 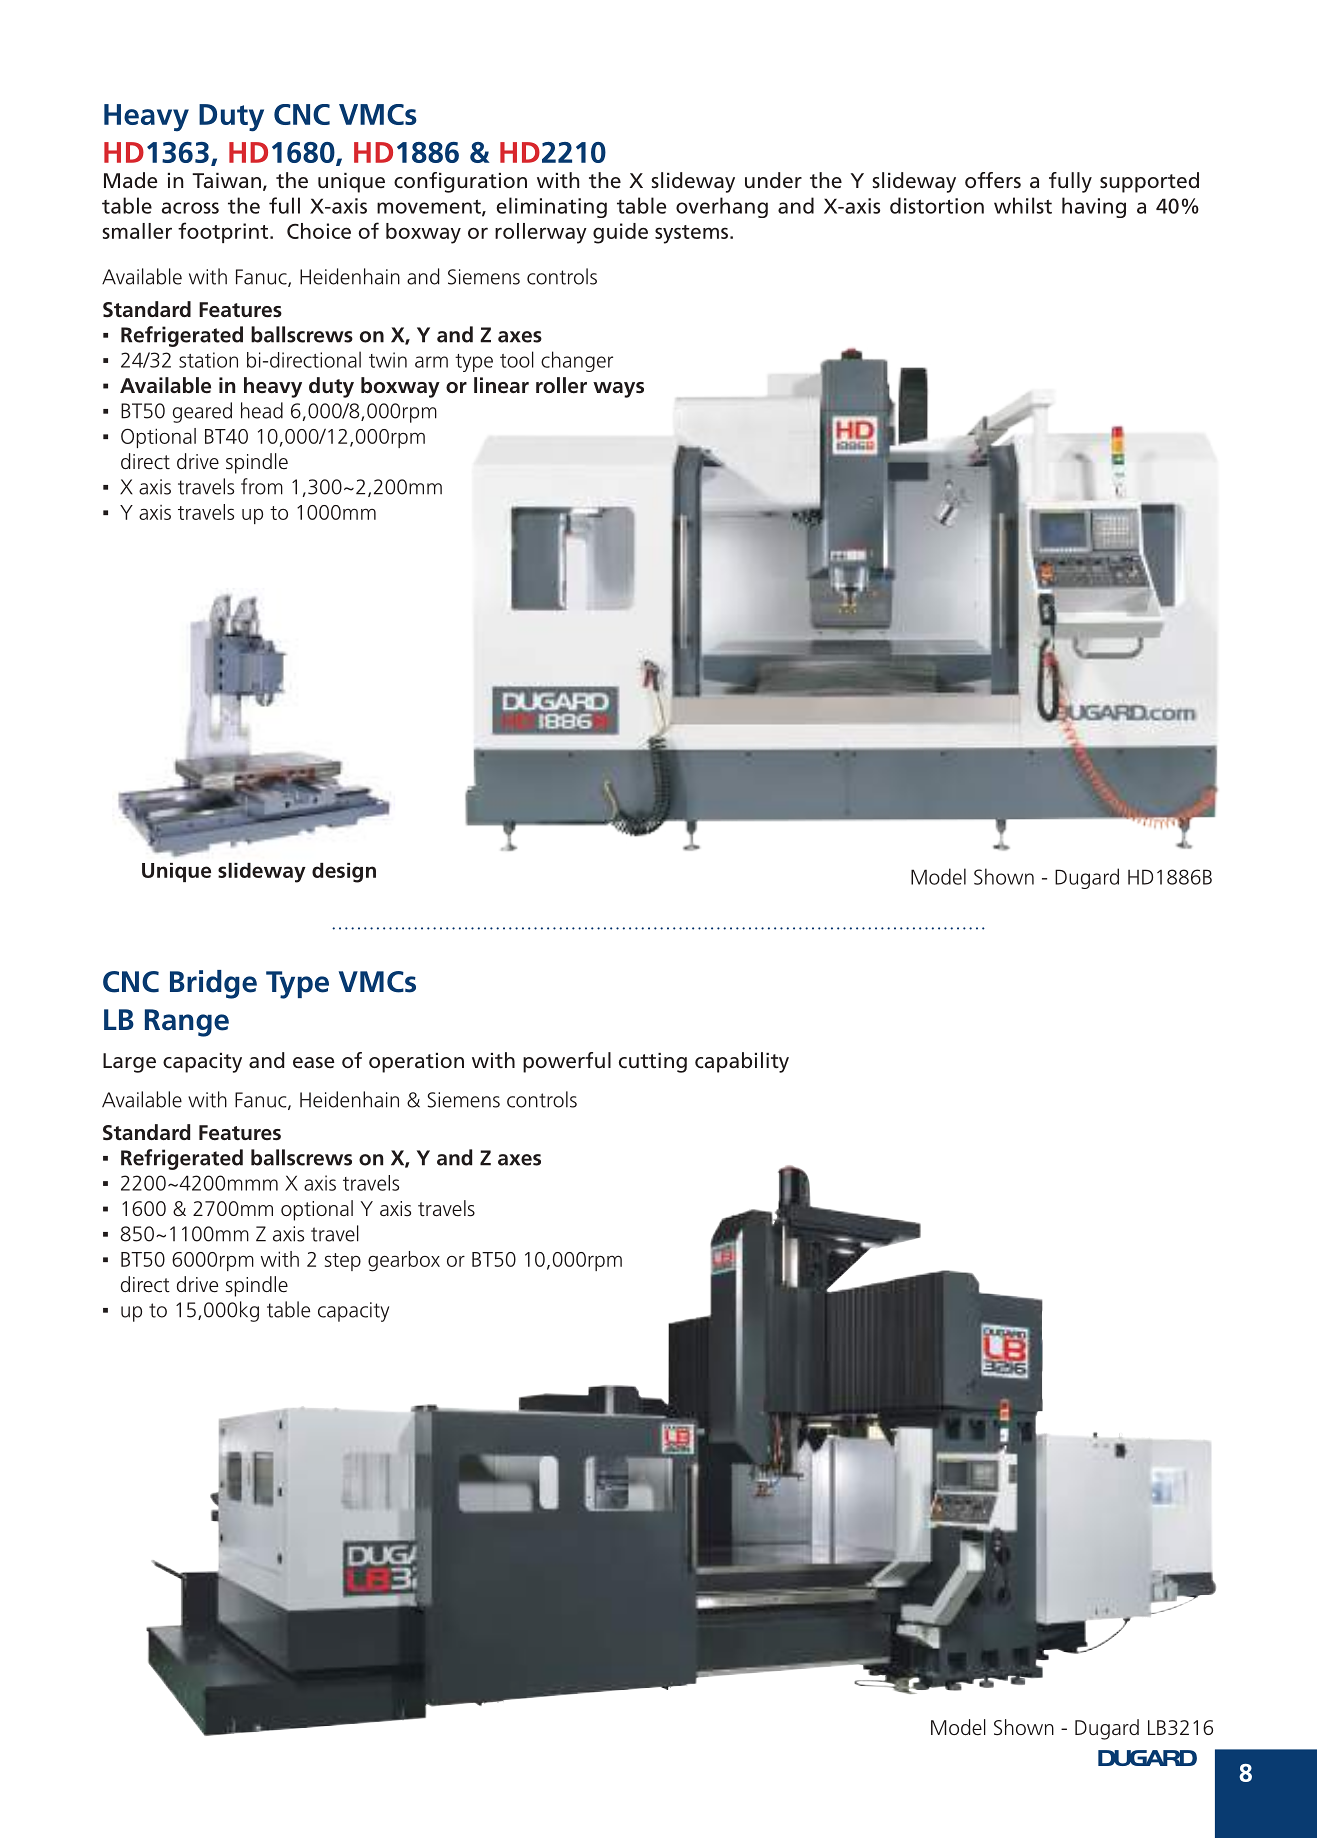 I want to click on powerful, so click(x=567, y=1062).
